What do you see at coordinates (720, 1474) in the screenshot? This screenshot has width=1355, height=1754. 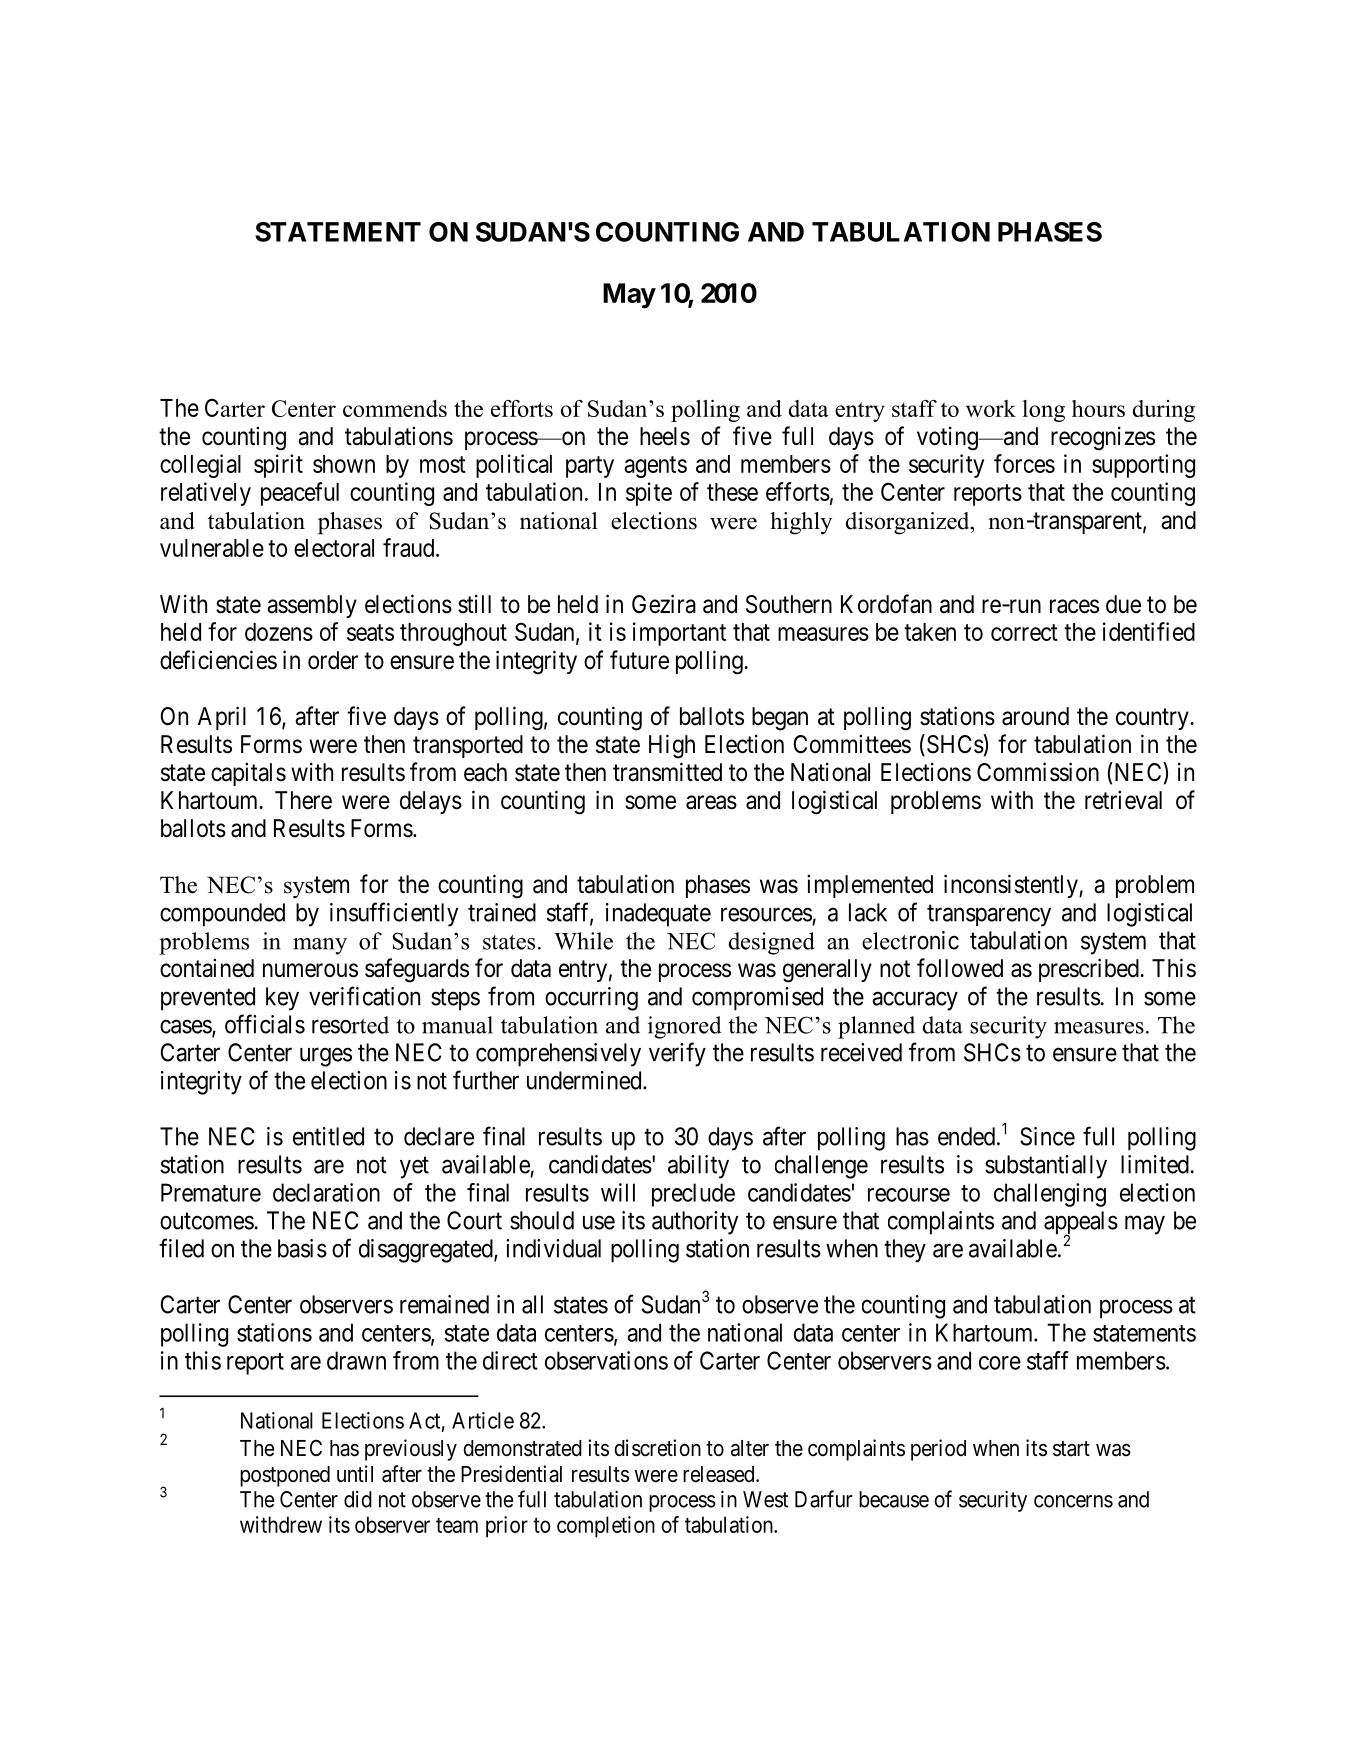 I see `released` at bounding box center [720, 1474].
